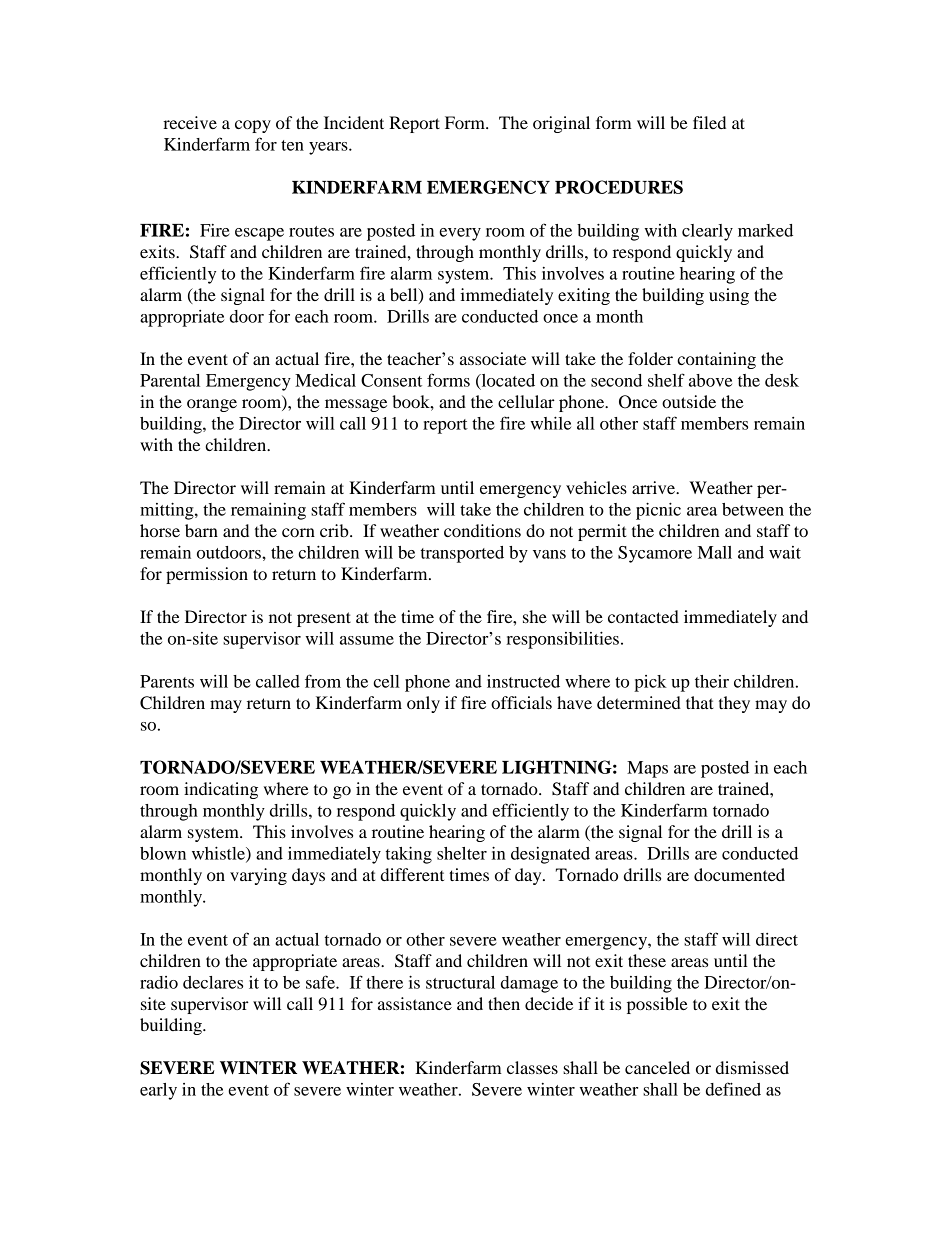  What do you see at coordinates (253, 126) in the screenshot?
I see `copy` at bounding box center [253, 126].
